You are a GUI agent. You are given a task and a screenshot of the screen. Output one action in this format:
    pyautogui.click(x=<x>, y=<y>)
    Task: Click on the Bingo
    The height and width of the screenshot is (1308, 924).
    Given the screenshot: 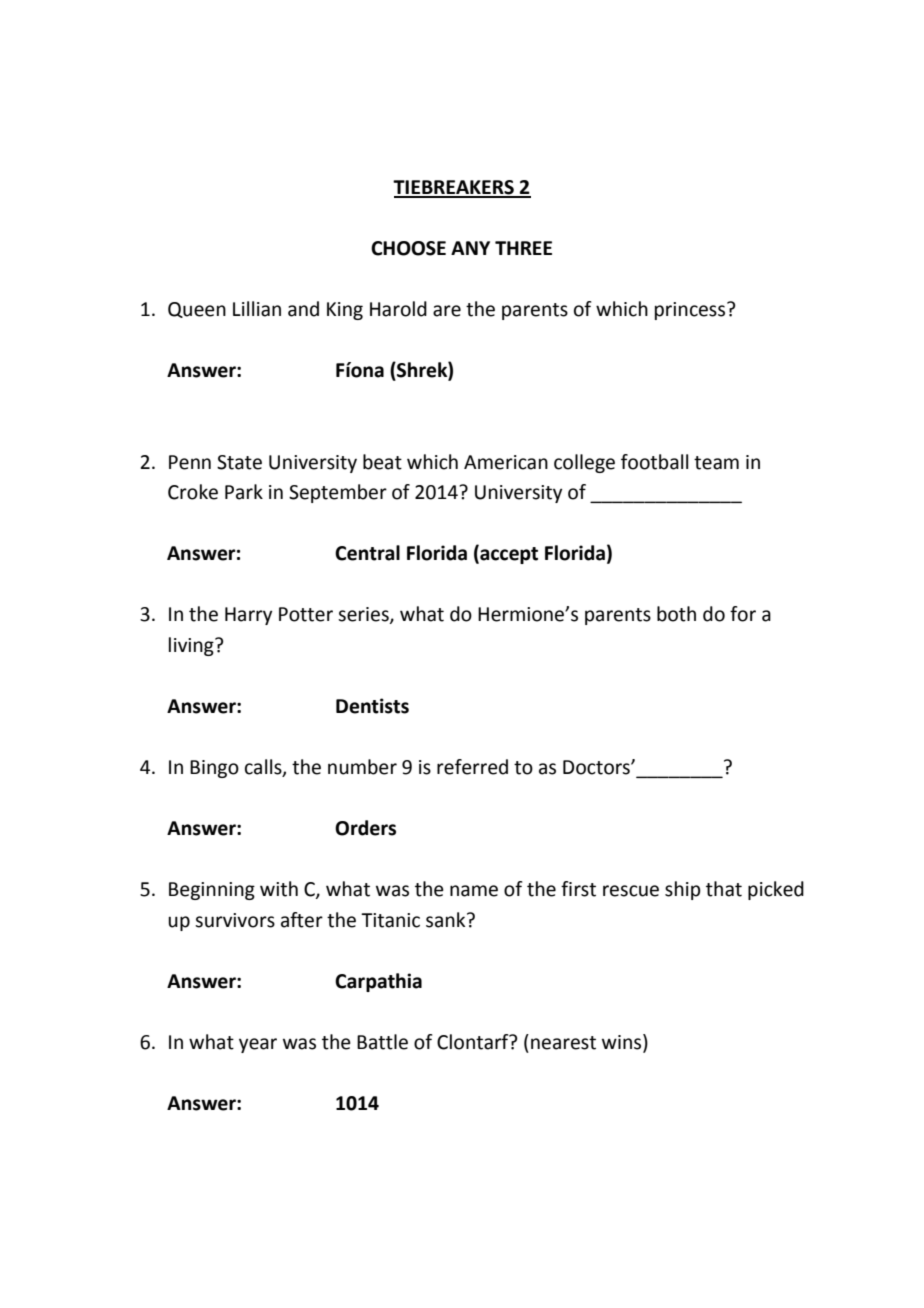 What is the action you would take?
    pyautogui.click(x=214, y=769)
